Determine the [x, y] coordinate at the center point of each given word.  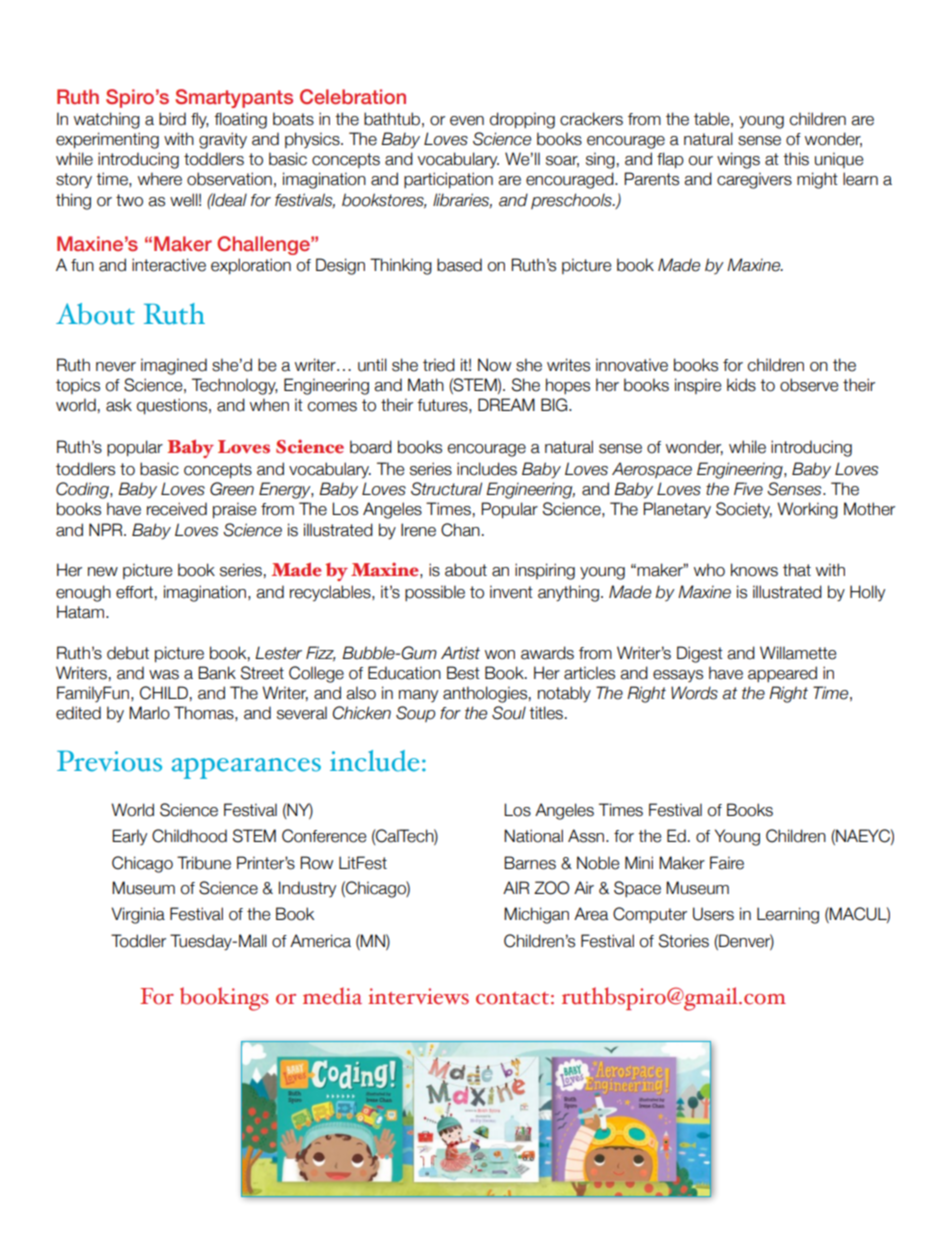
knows [754, 570]
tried [439, 365]
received [177, 509]
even [467, 121]
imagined [174, 366]
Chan [460, 530]
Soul [509, 713]
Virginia [138, 915]
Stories [684, 941]
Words [694, 693]
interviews [418, 996]
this [796, 159]
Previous [109, 761]
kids [741, 385]
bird [172, 119]
